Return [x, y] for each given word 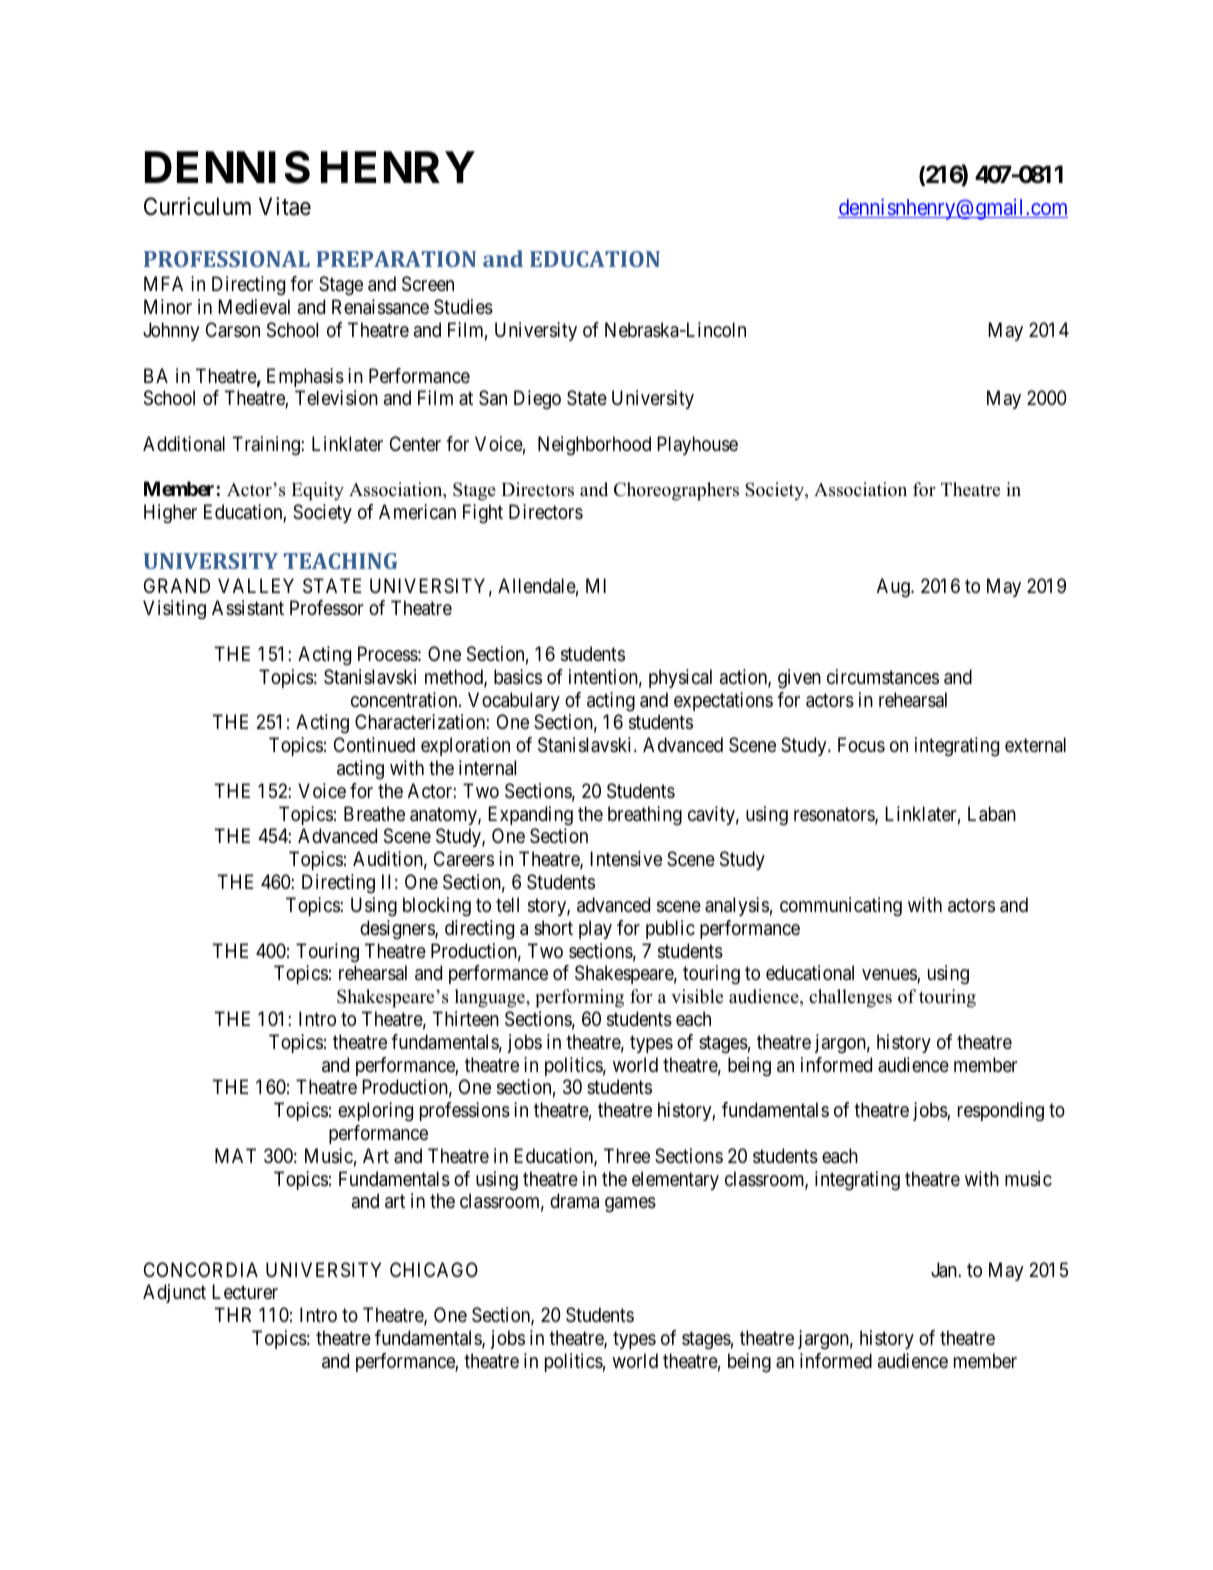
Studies [463, 307]
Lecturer [245, 1291]
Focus [861, 744]
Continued [374, 744]
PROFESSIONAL [227, 259]
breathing [645, 816]
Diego [537, 400]
